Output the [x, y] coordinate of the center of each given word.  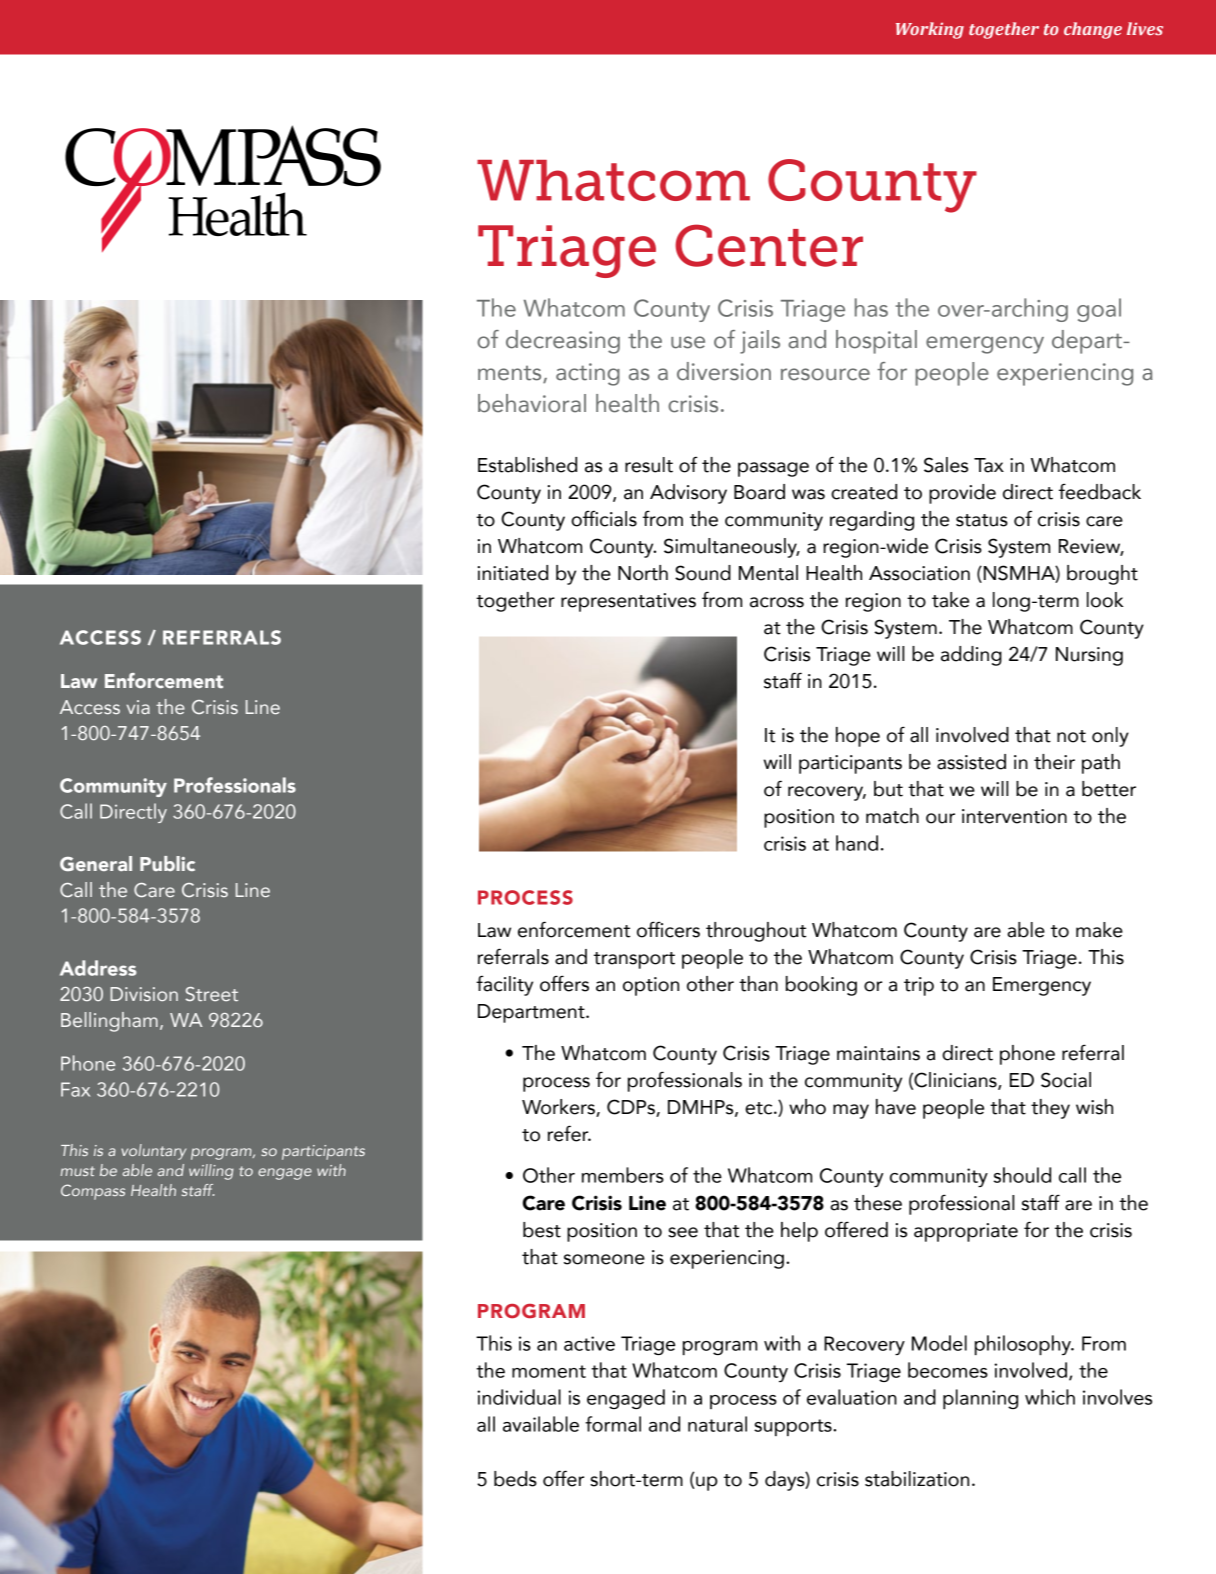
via [138, 707]
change [1093, 30]
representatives [628, 602]
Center [769, 245]
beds [515, 1479]
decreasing [563, 342]
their [1054, 762]
